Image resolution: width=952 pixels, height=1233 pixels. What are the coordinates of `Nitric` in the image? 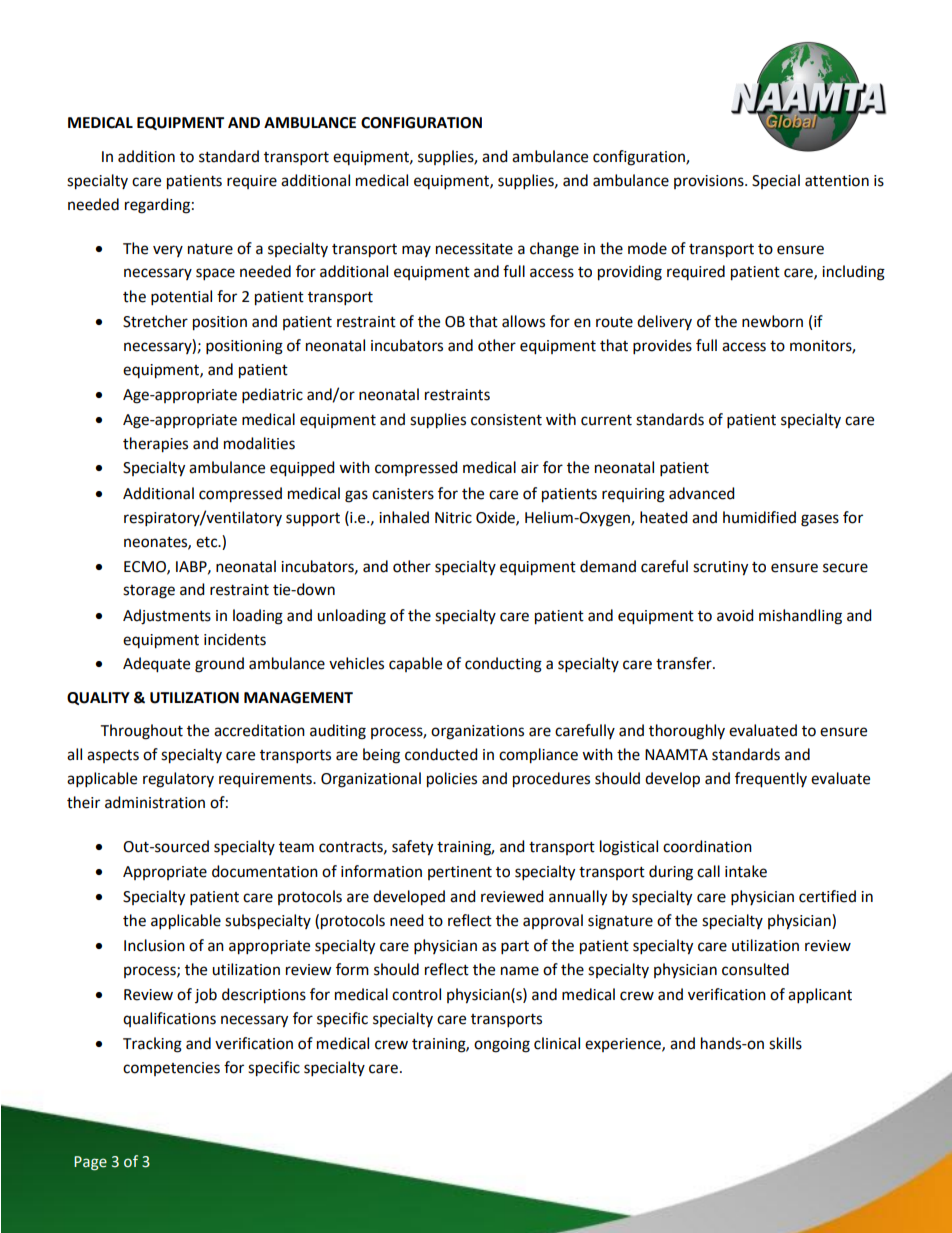 It's located at (453, 518).
